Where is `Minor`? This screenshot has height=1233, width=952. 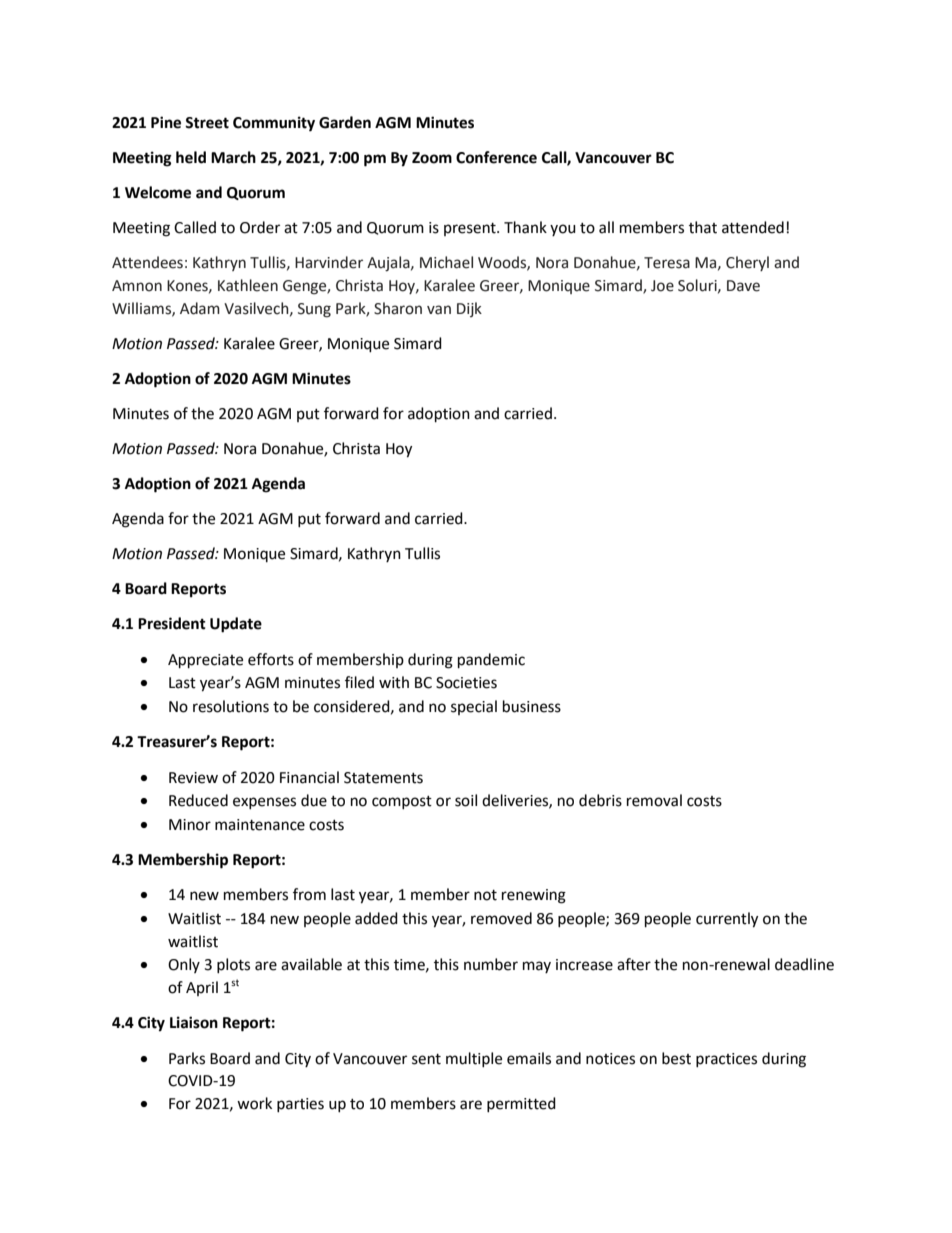 Minor is located at coordinates (190, 825).
